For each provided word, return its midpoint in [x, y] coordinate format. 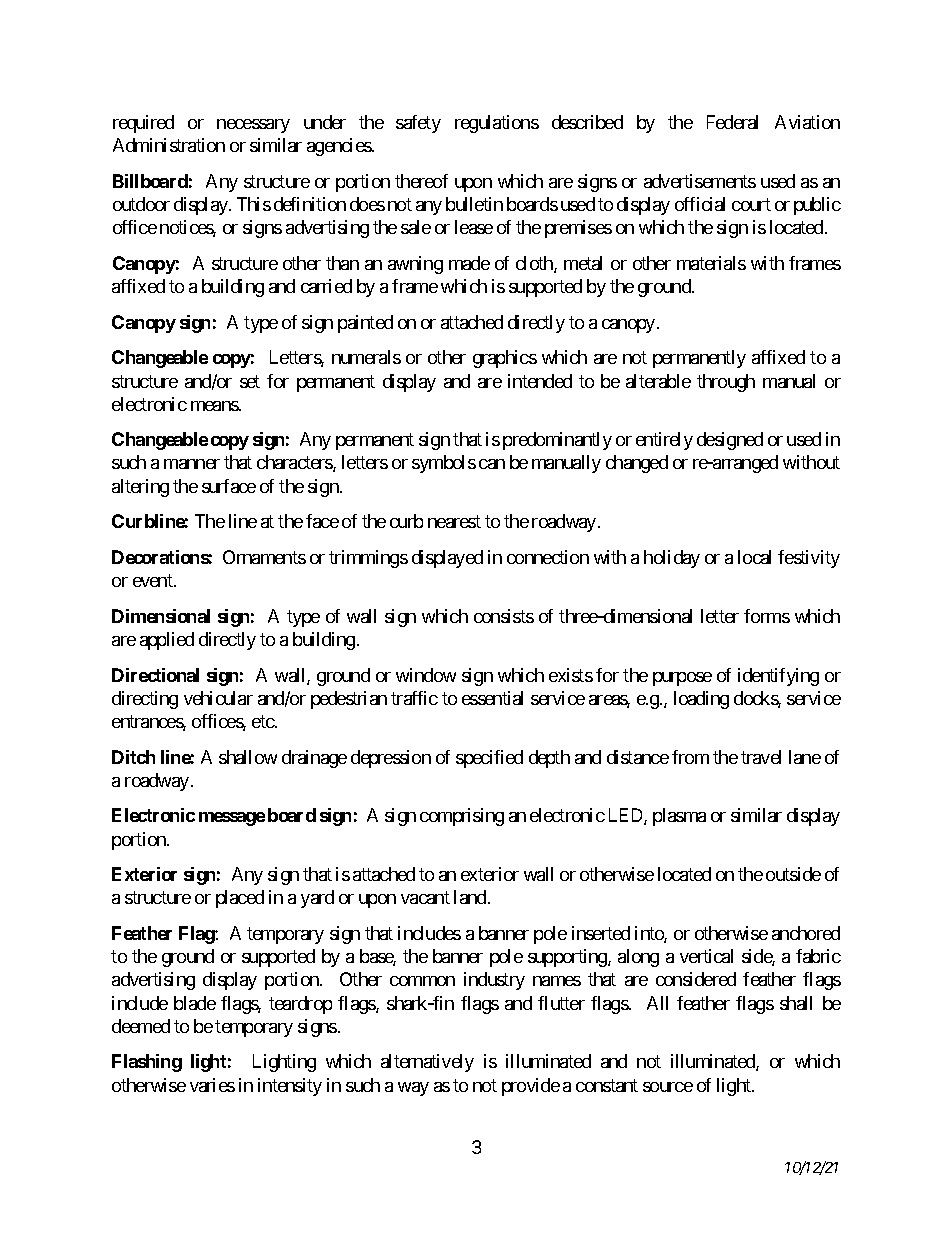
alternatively [427, 1063]
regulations [497, 124]
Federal [732, 122]
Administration [169, 145]
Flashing [147, 1063]
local [754, 557]
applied [167, 641]
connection [548, 557]
